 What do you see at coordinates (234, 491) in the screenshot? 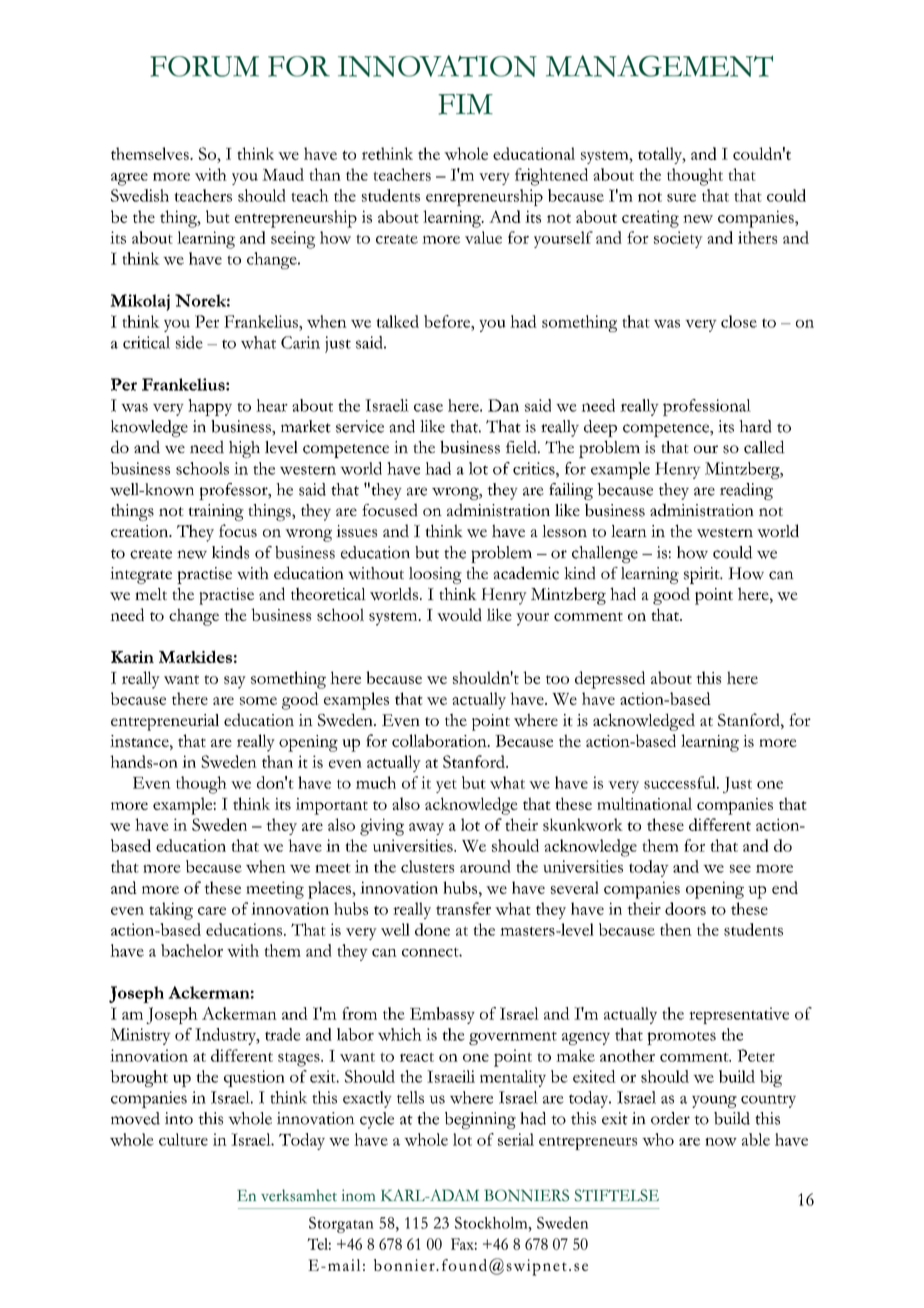
I see `professor` at bounding box center [234, 491].
